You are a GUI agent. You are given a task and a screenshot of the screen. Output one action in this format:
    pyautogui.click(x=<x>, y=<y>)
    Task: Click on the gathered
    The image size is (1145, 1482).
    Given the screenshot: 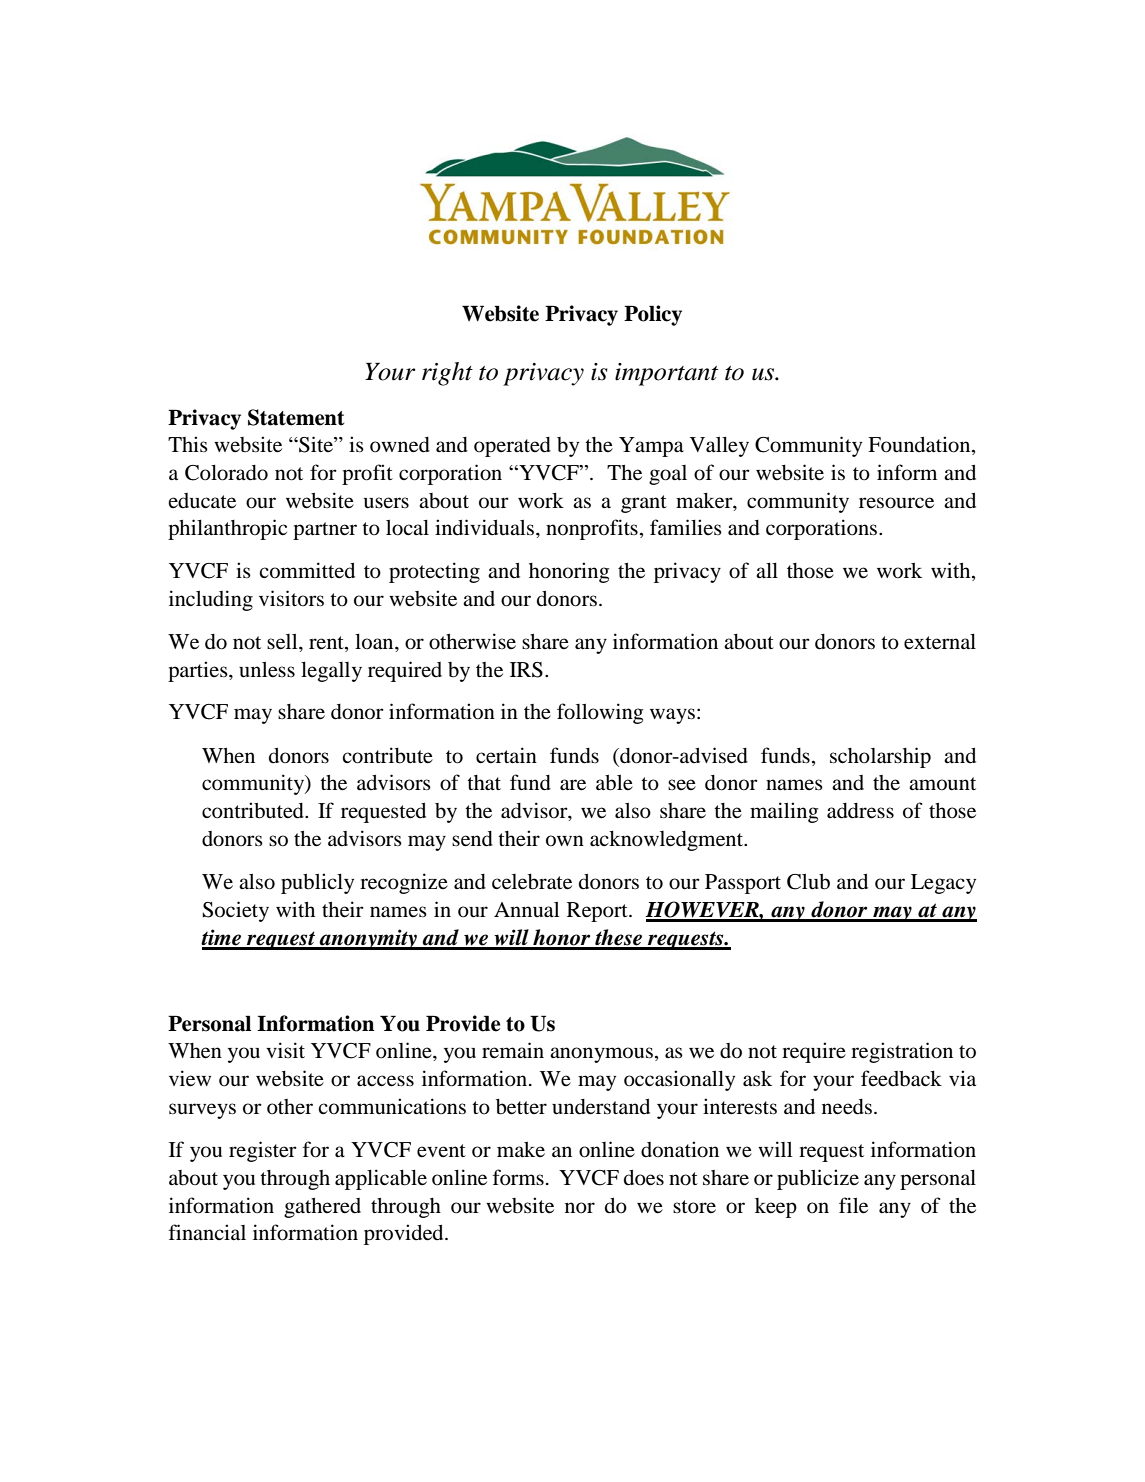 What is the action you would take?
    pyautogui.click(x=322, y=1208)
